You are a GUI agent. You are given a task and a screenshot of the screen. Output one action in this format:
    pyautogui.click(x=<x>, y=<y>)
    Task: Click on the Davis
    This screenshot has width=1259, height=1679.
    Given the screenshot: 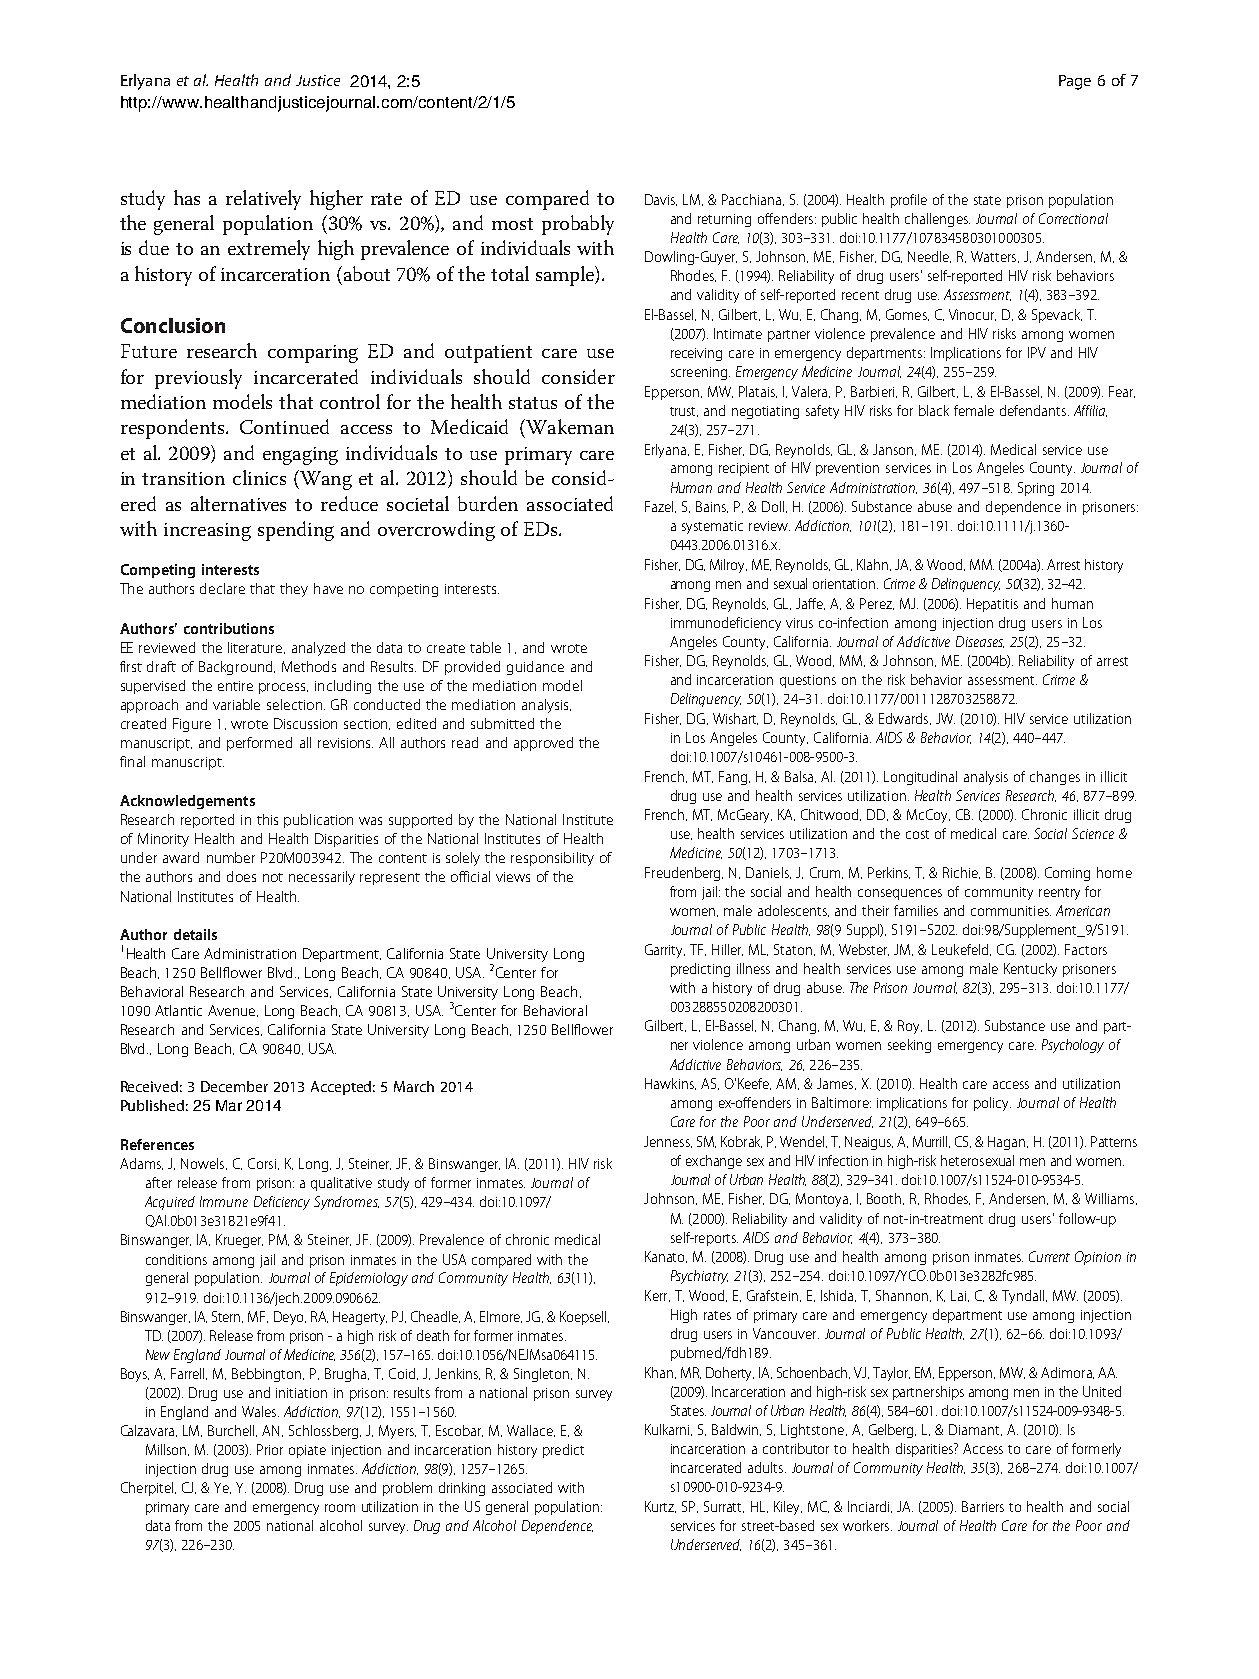 What is the action you would take?
    pyautogui.click(x=661, y=200)
